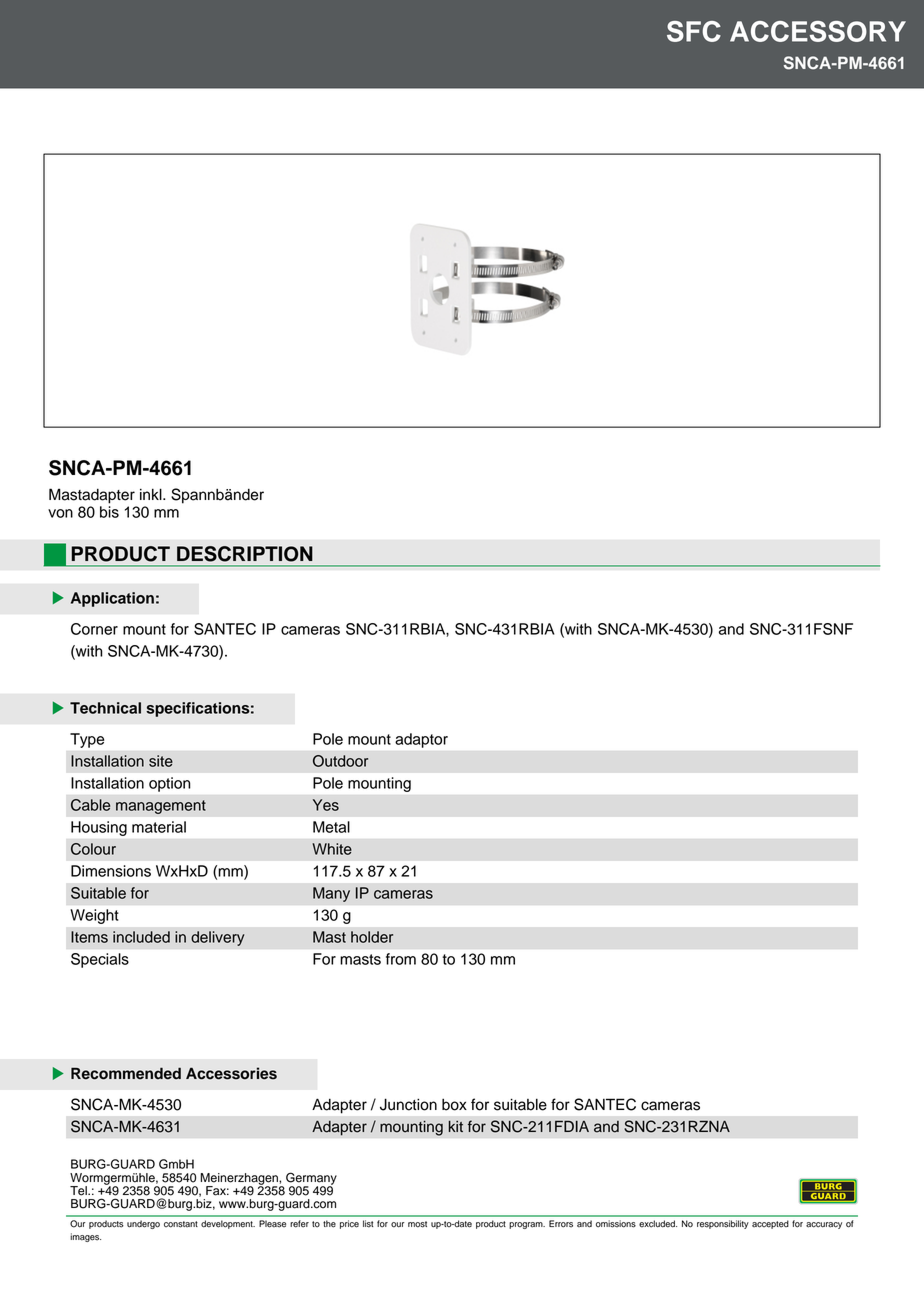 The image size is (924, 1308). Describe the element at coordinates (417, 1224) in the screenshot. I see `most` at that location.
